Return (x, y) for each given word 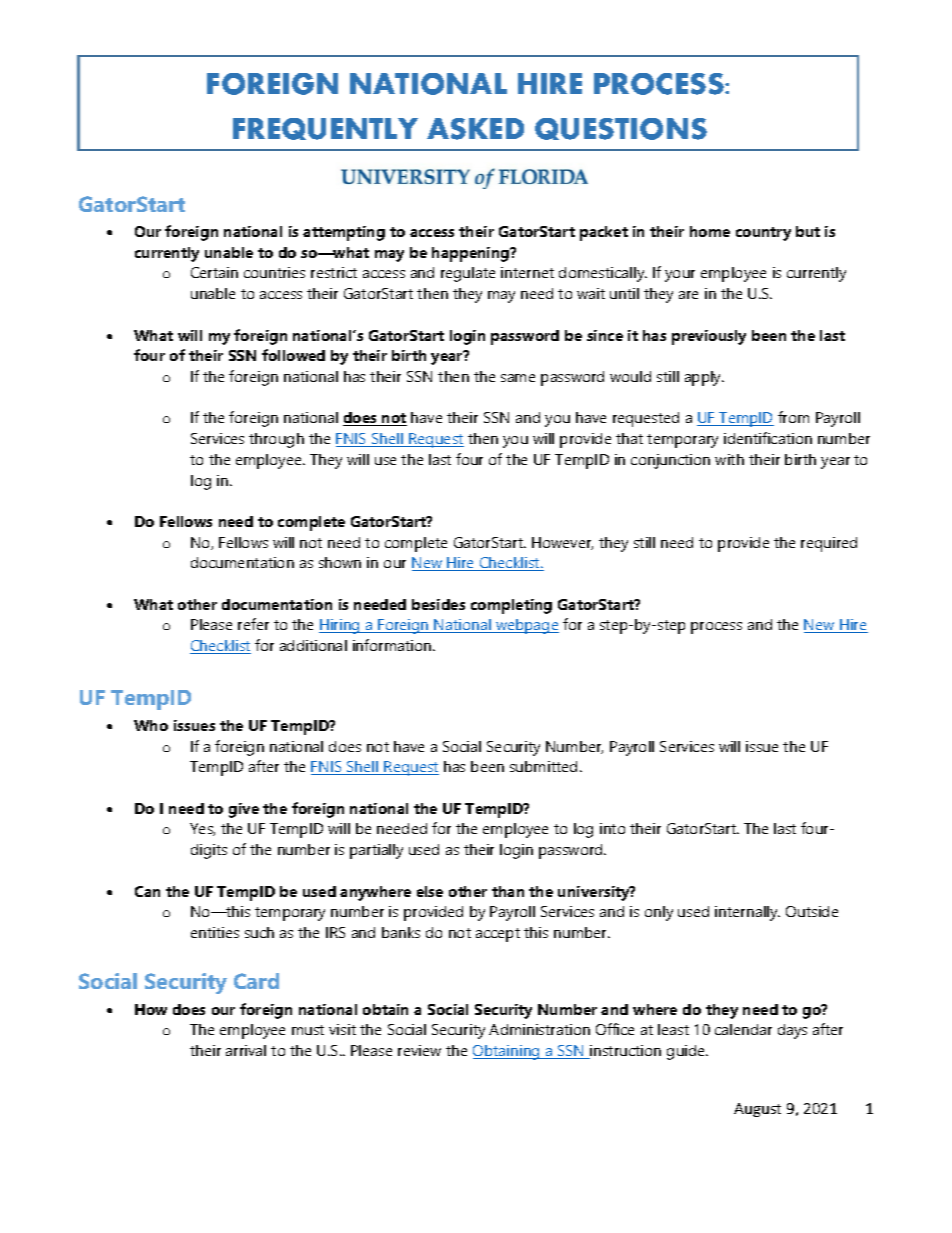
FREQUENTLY (325, 129)
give (244, 810)
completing (511, 606)
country (763, 234)
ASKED (475, 129)
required (829, 544)
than (508, 891)
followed (293, 355)
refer (253, 624)
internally (747, 913)
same (518, 378)
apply (704, 378)
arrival (246, 1050)
